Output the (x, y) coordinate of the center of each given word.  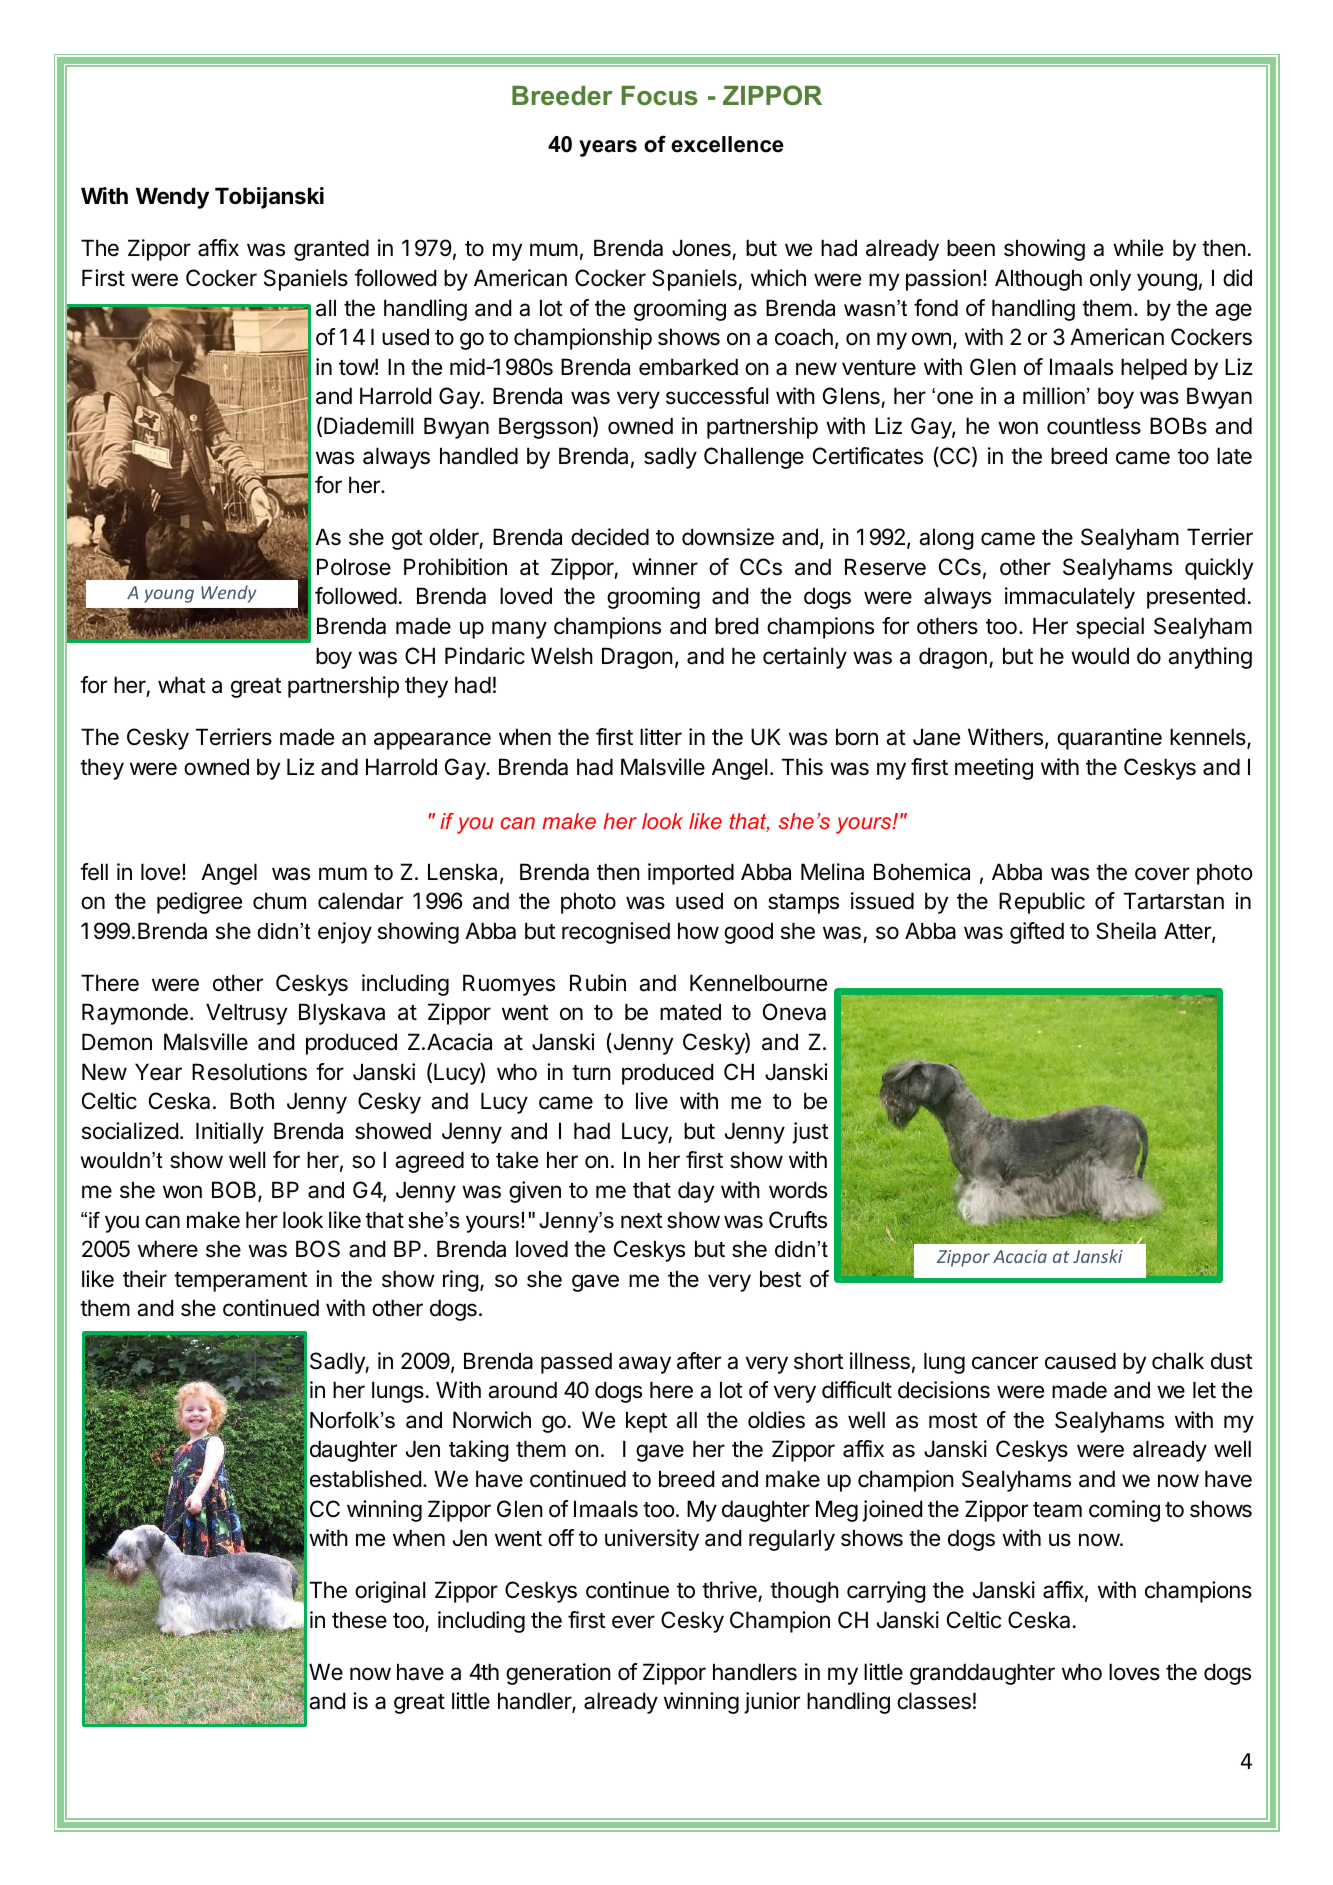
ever (633, 1622)
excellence (727, 144)
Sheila (1126, 931)
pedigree (199, 903)
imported (691, 874)
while (1138, 248)
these (359, 1620)
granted (331, 250)
